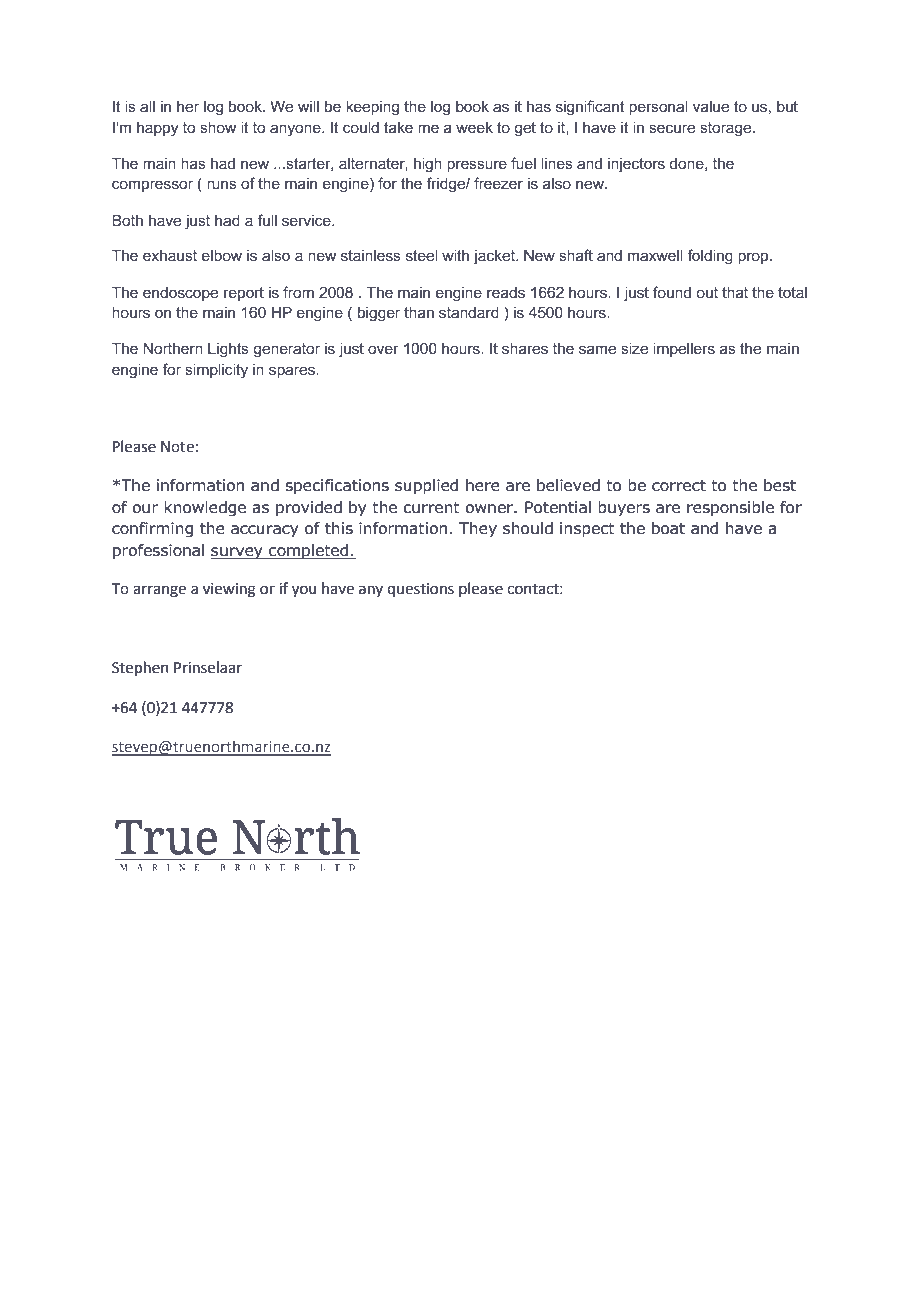  I want to click on here, so click(483, 485).
